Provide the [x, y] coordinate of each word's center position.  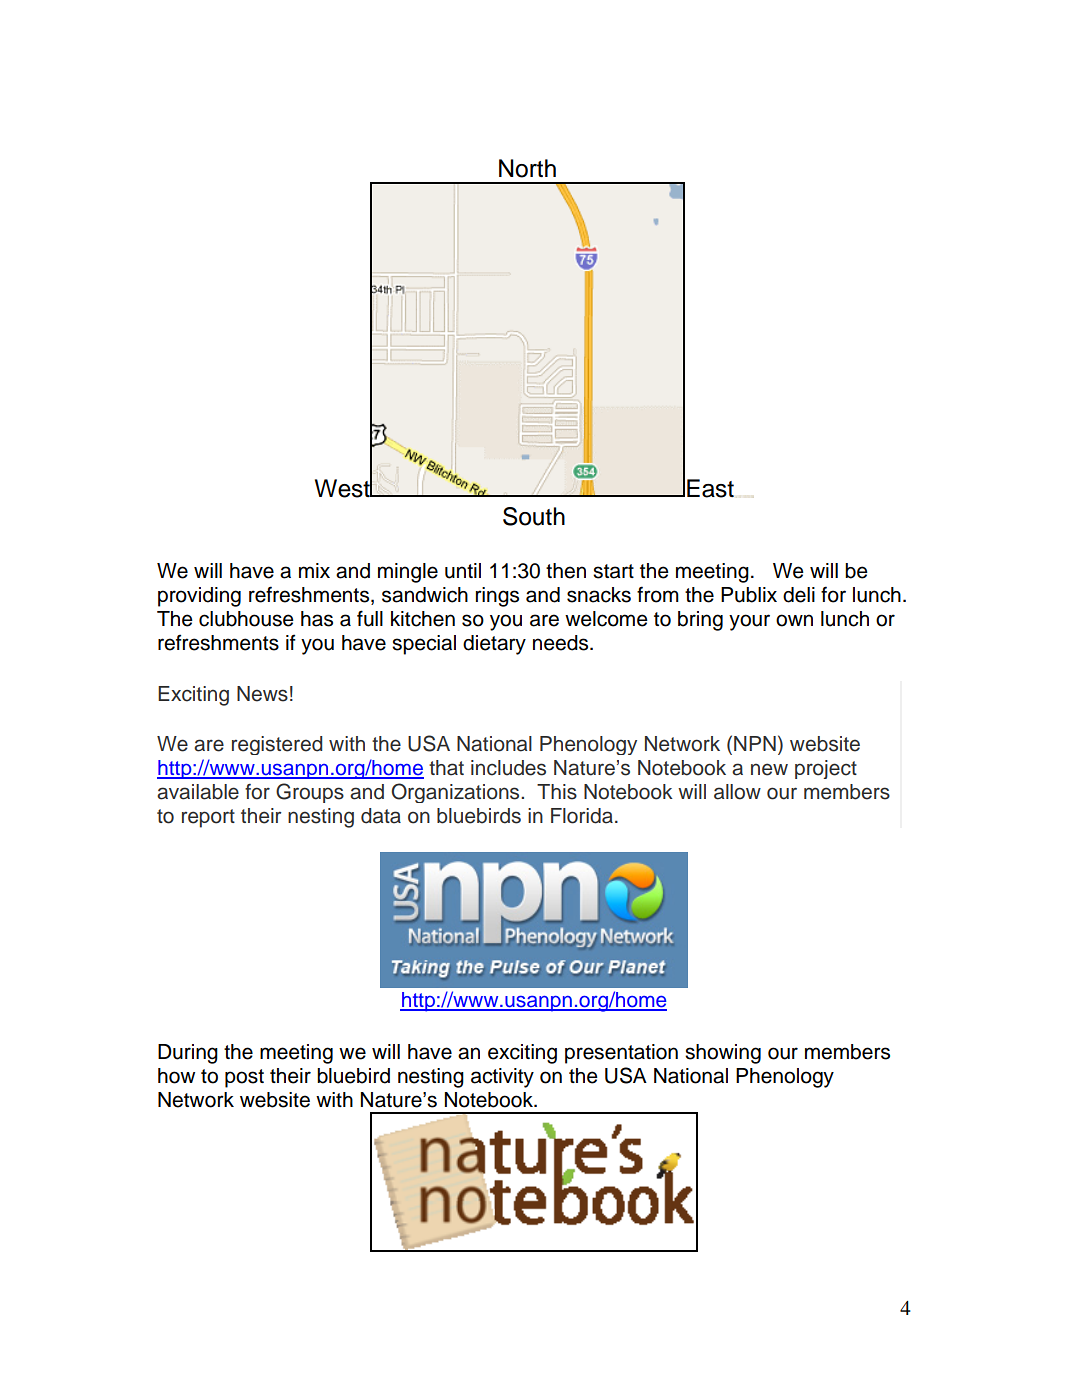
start [613, 571]
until [463, 571]
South [534, 516]
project [826, 769]
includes [508, 768]
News [262, 694]
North [527, 168]
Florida [582, 816]
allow [737, 792]
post [244, 1078]
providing [199, 597]
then [566, 571]
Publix [749, 595]
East [710, 488]
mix [314, 570]
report [208, 818]
